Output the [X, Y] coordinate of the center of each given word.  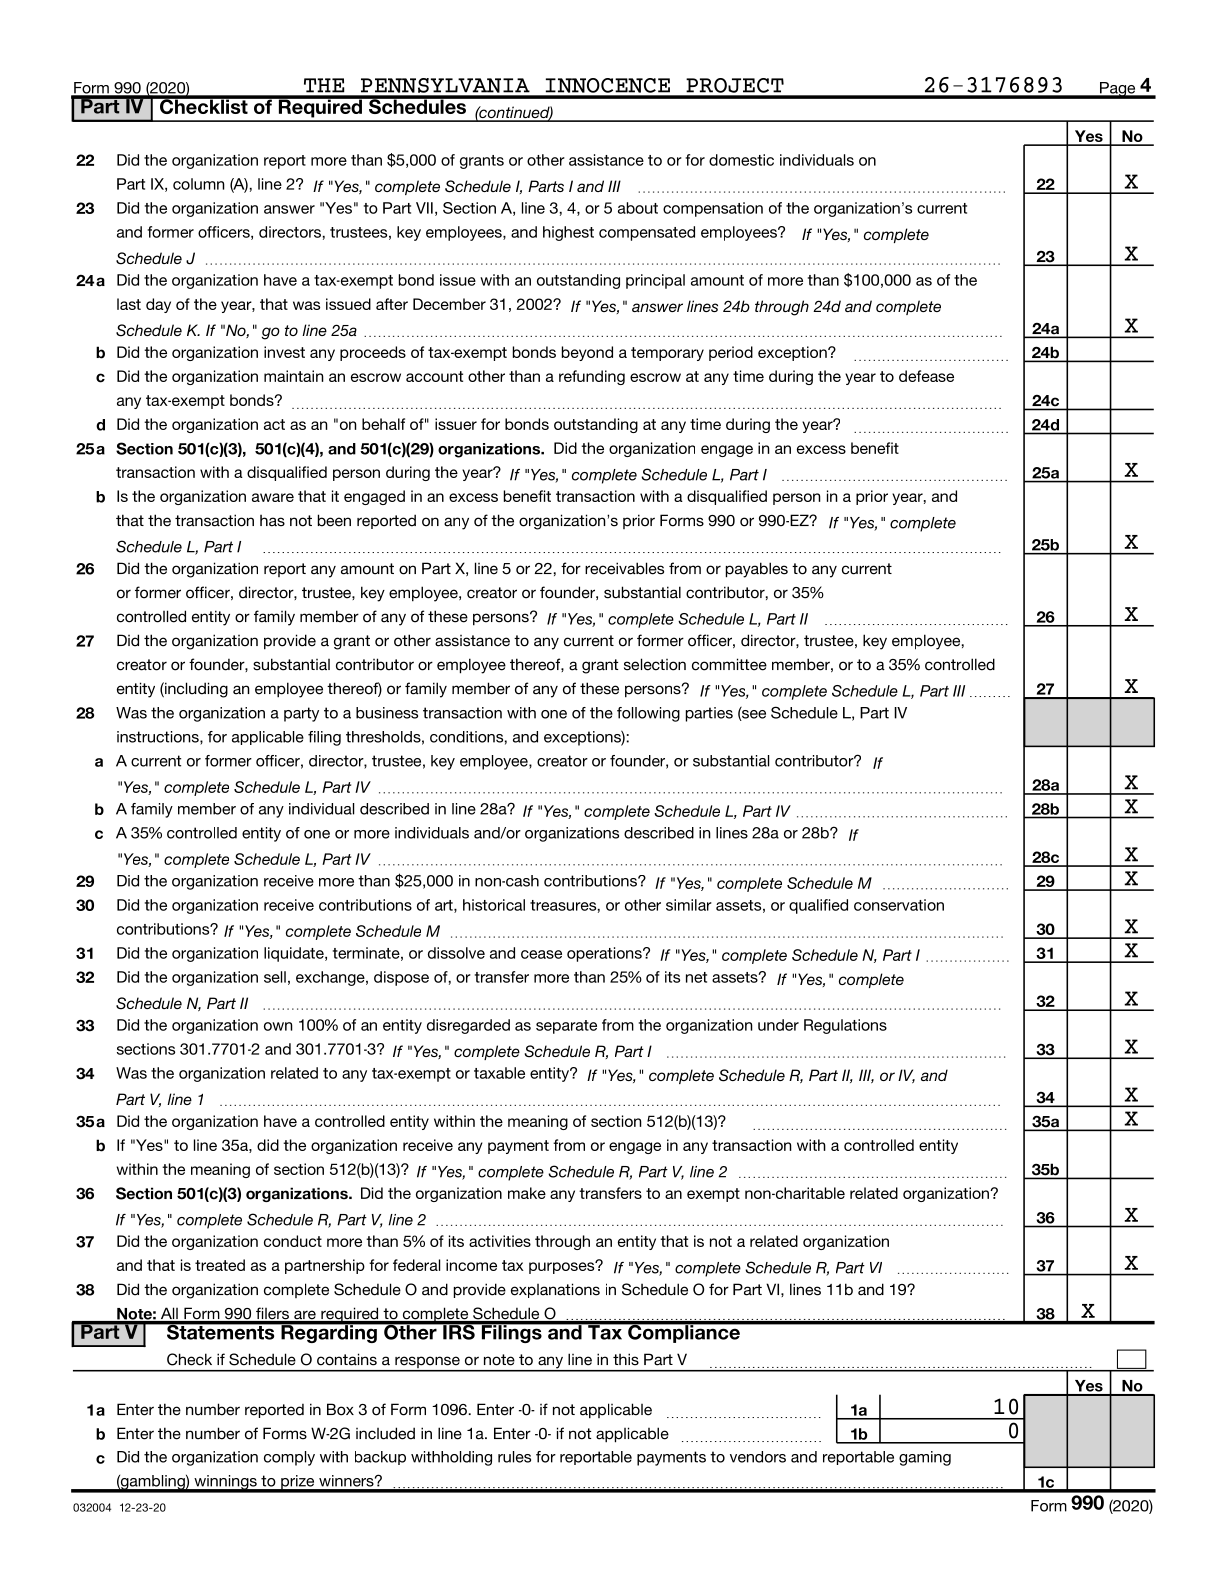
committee [729, 664]
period [731, 353]
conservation [899, 905]
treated [220, 1265]
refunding [592, 377]
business [387, 713]
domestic [741, 160]
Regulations [845, 1026]
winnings [225, 1483]
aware [273, 497]
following [648, 714]
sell [275, 977]
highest [568, 233]
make [527, 1193]
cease [541, 954]
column [199, 184]
